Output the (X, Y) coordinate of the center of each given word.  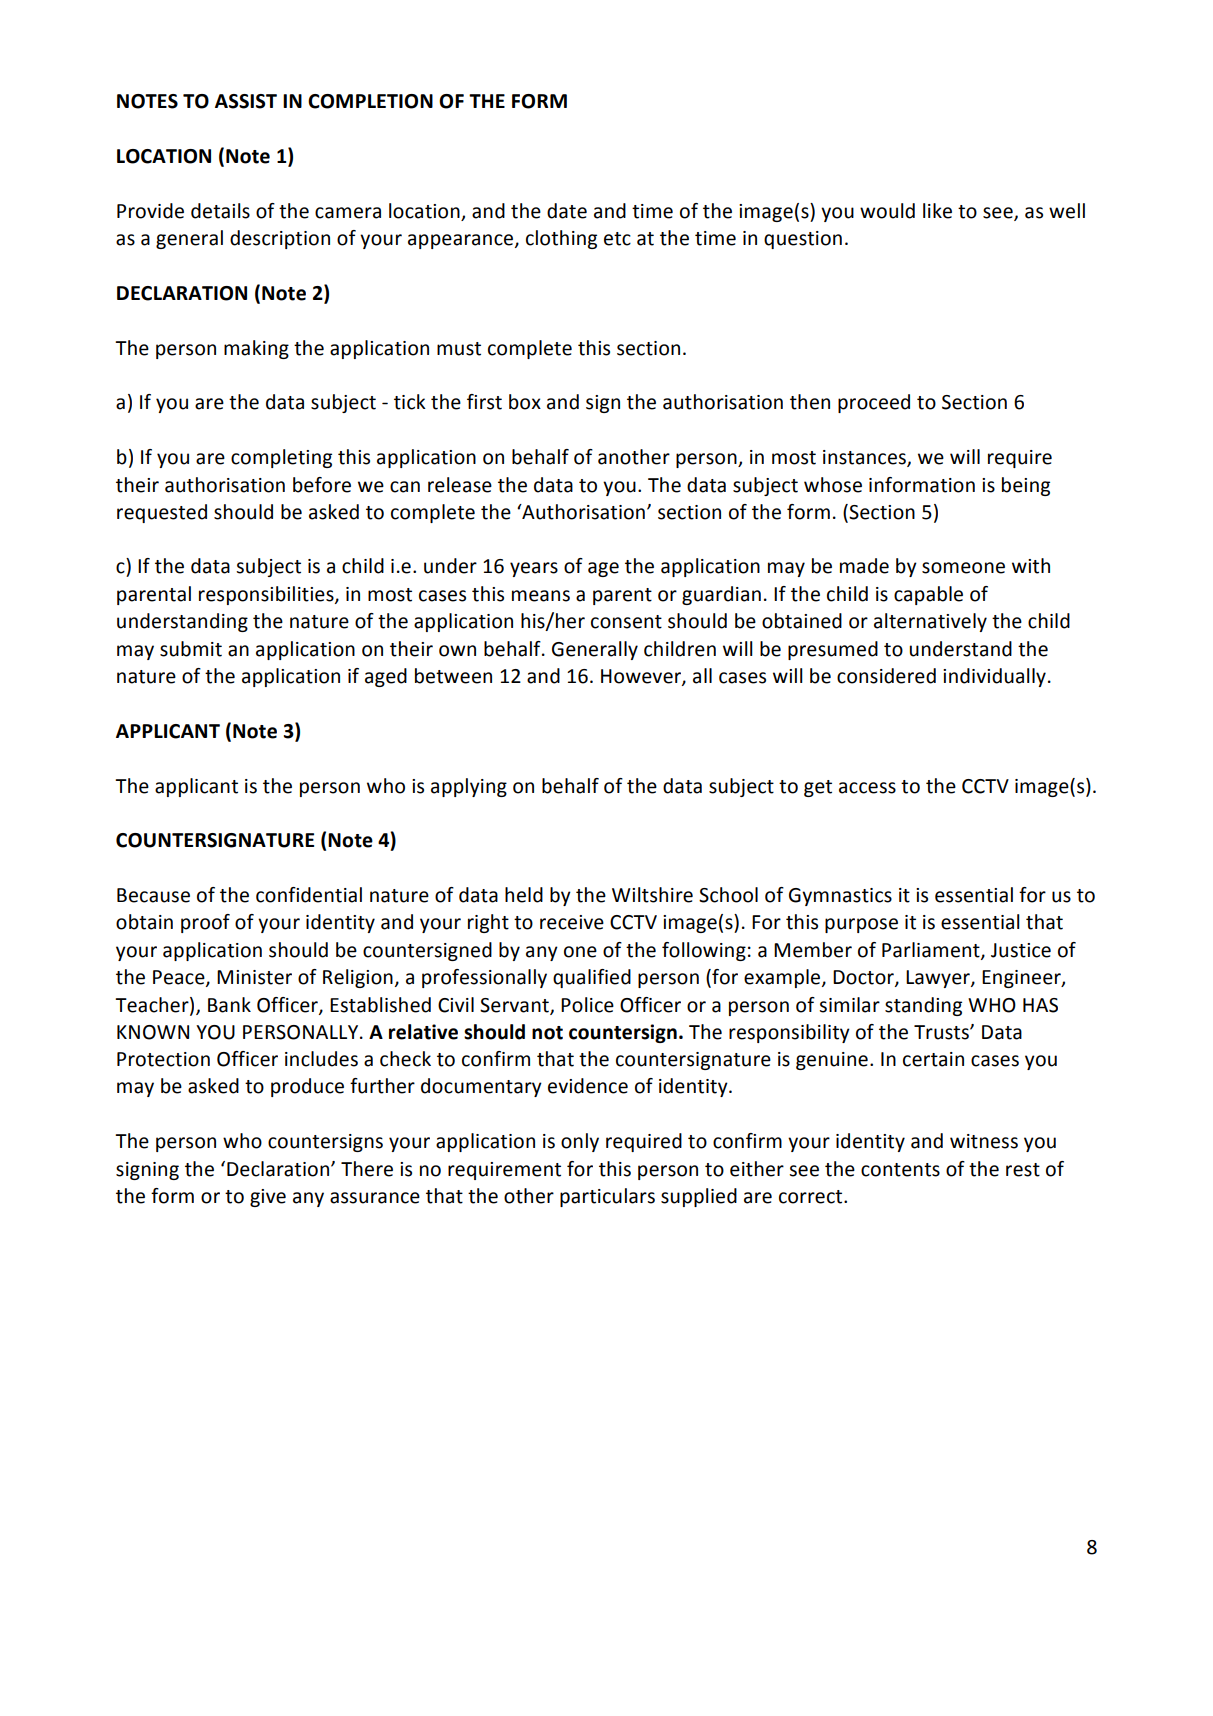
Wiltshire (652, 895)
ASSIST (246, 101)
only (580, 1142)
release (460, 485)
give (268, 1198)
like (937, 211)
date (567, 211)
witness (984, 1141)
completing (281, 458)
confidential (309, 895)
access (867, 788)
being (1026, 486)
